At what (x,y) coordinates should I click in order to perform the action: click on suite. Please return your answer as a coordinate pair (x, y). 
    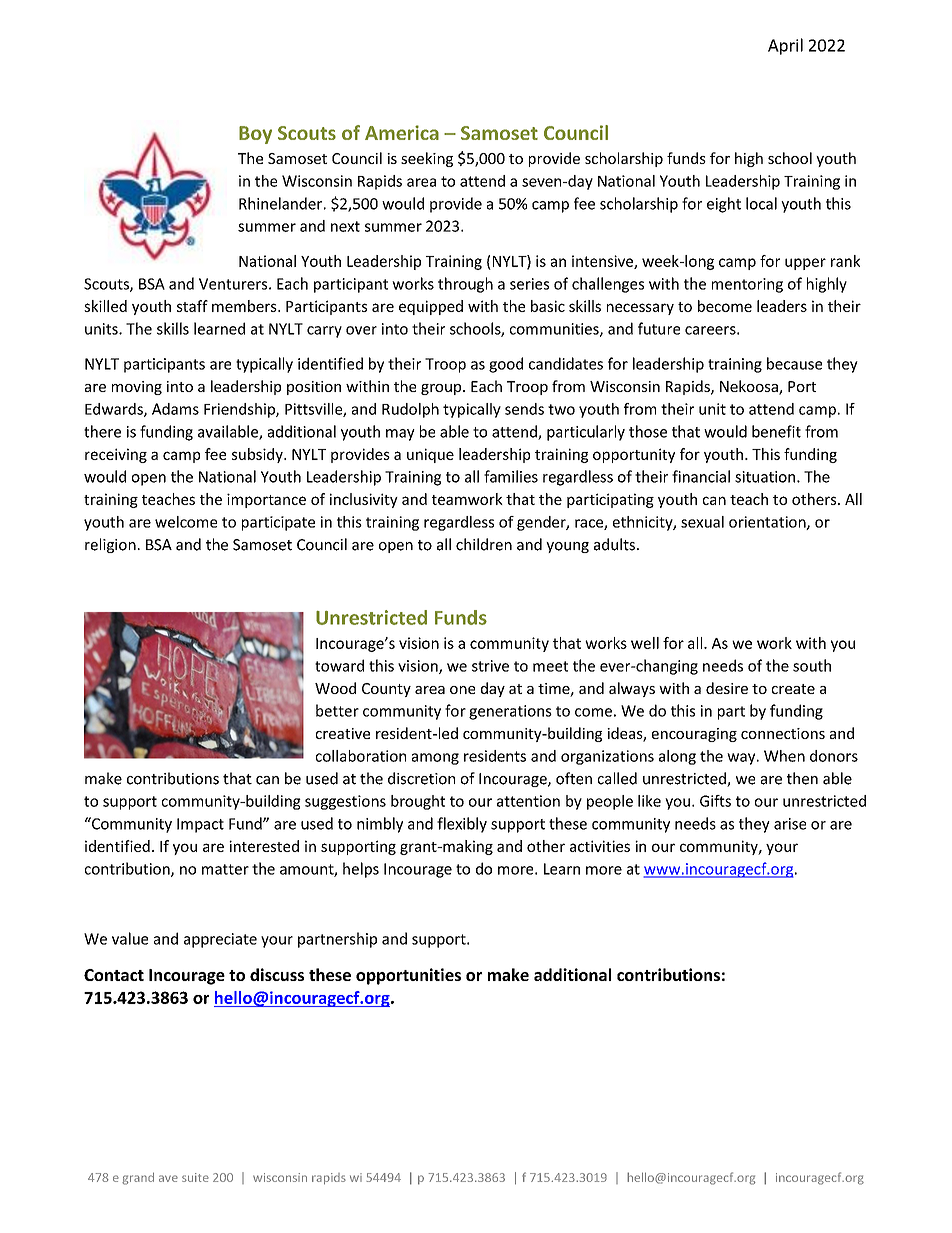
    Looking at the image, I should click on (195, 1177).
